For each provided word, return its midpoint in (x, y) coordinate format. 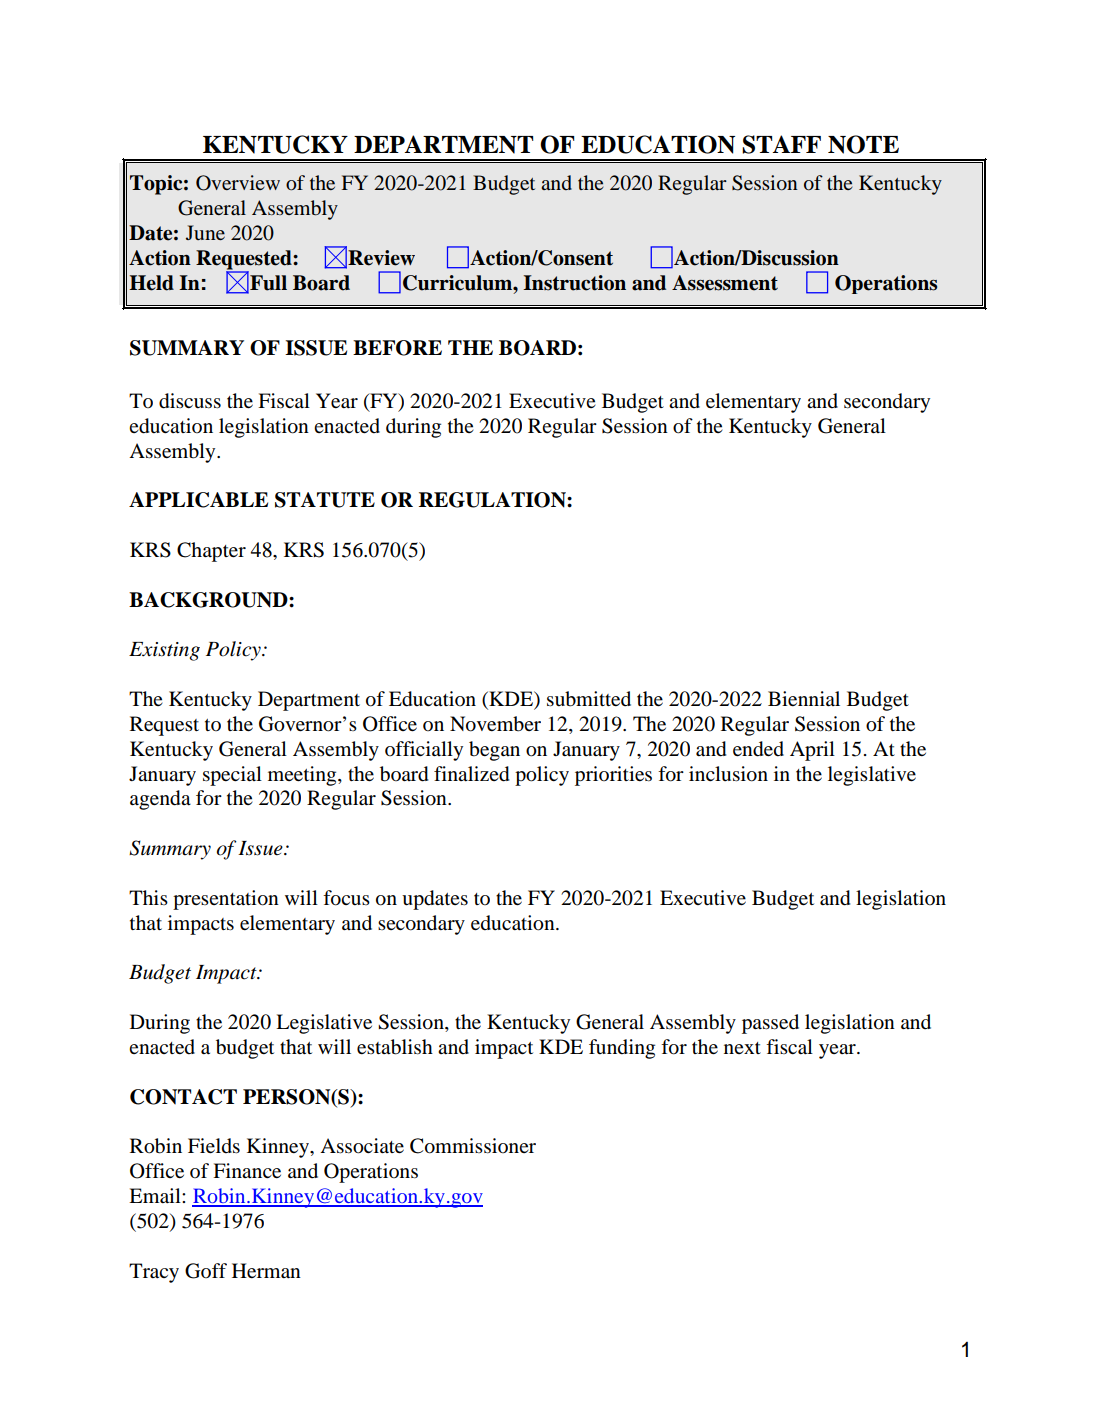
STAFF (781, 144)
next (742, 1048)
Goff (206, 1271)
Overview (238, 183)
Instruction (574, 283)
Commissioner (473, 1146)
